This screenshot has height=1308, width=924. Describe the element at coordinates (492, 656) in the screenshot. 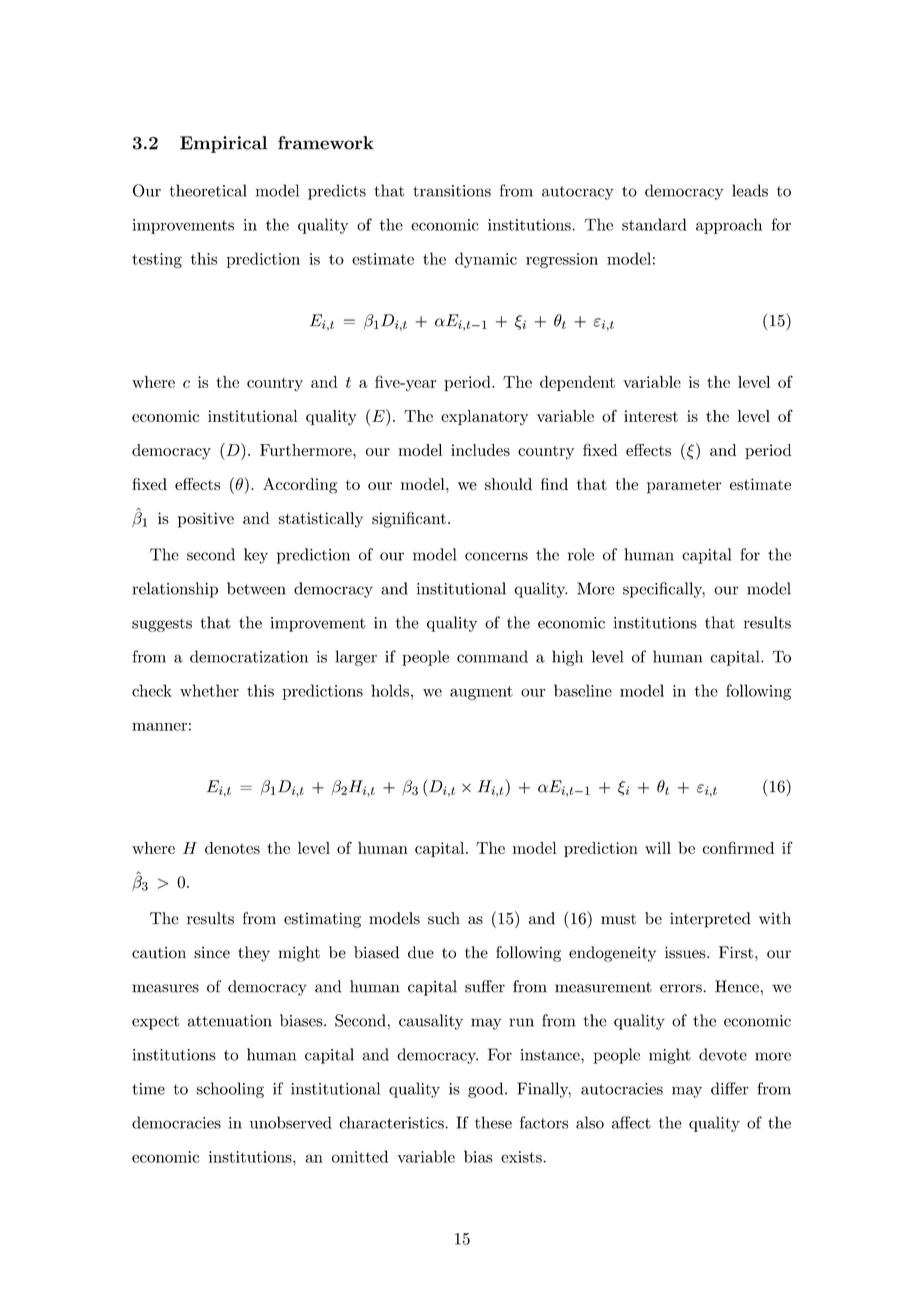

I see `command` at that location.
